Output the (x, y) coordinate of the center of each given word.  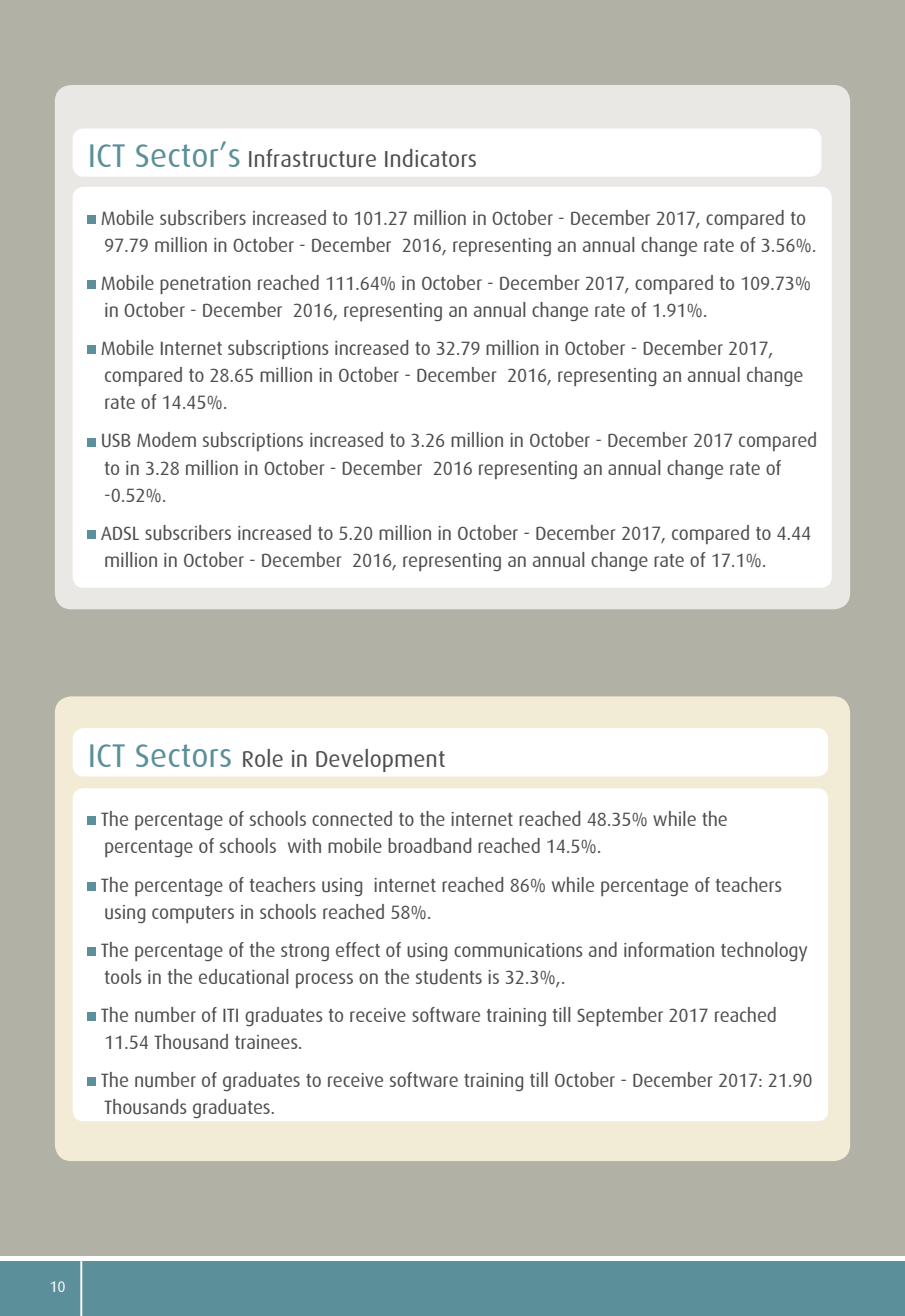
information (669, 949)
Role (263, 758)
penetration (205, 285)
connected (352, 818)
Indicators (430, 158)
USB (116, 440)
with (304, 845)
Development (380, 760)
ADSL (120, 533)
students (449, 977)
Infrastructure (312, 158)
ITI (230, 1015)
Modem (166, 439)
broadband (429, 845)
